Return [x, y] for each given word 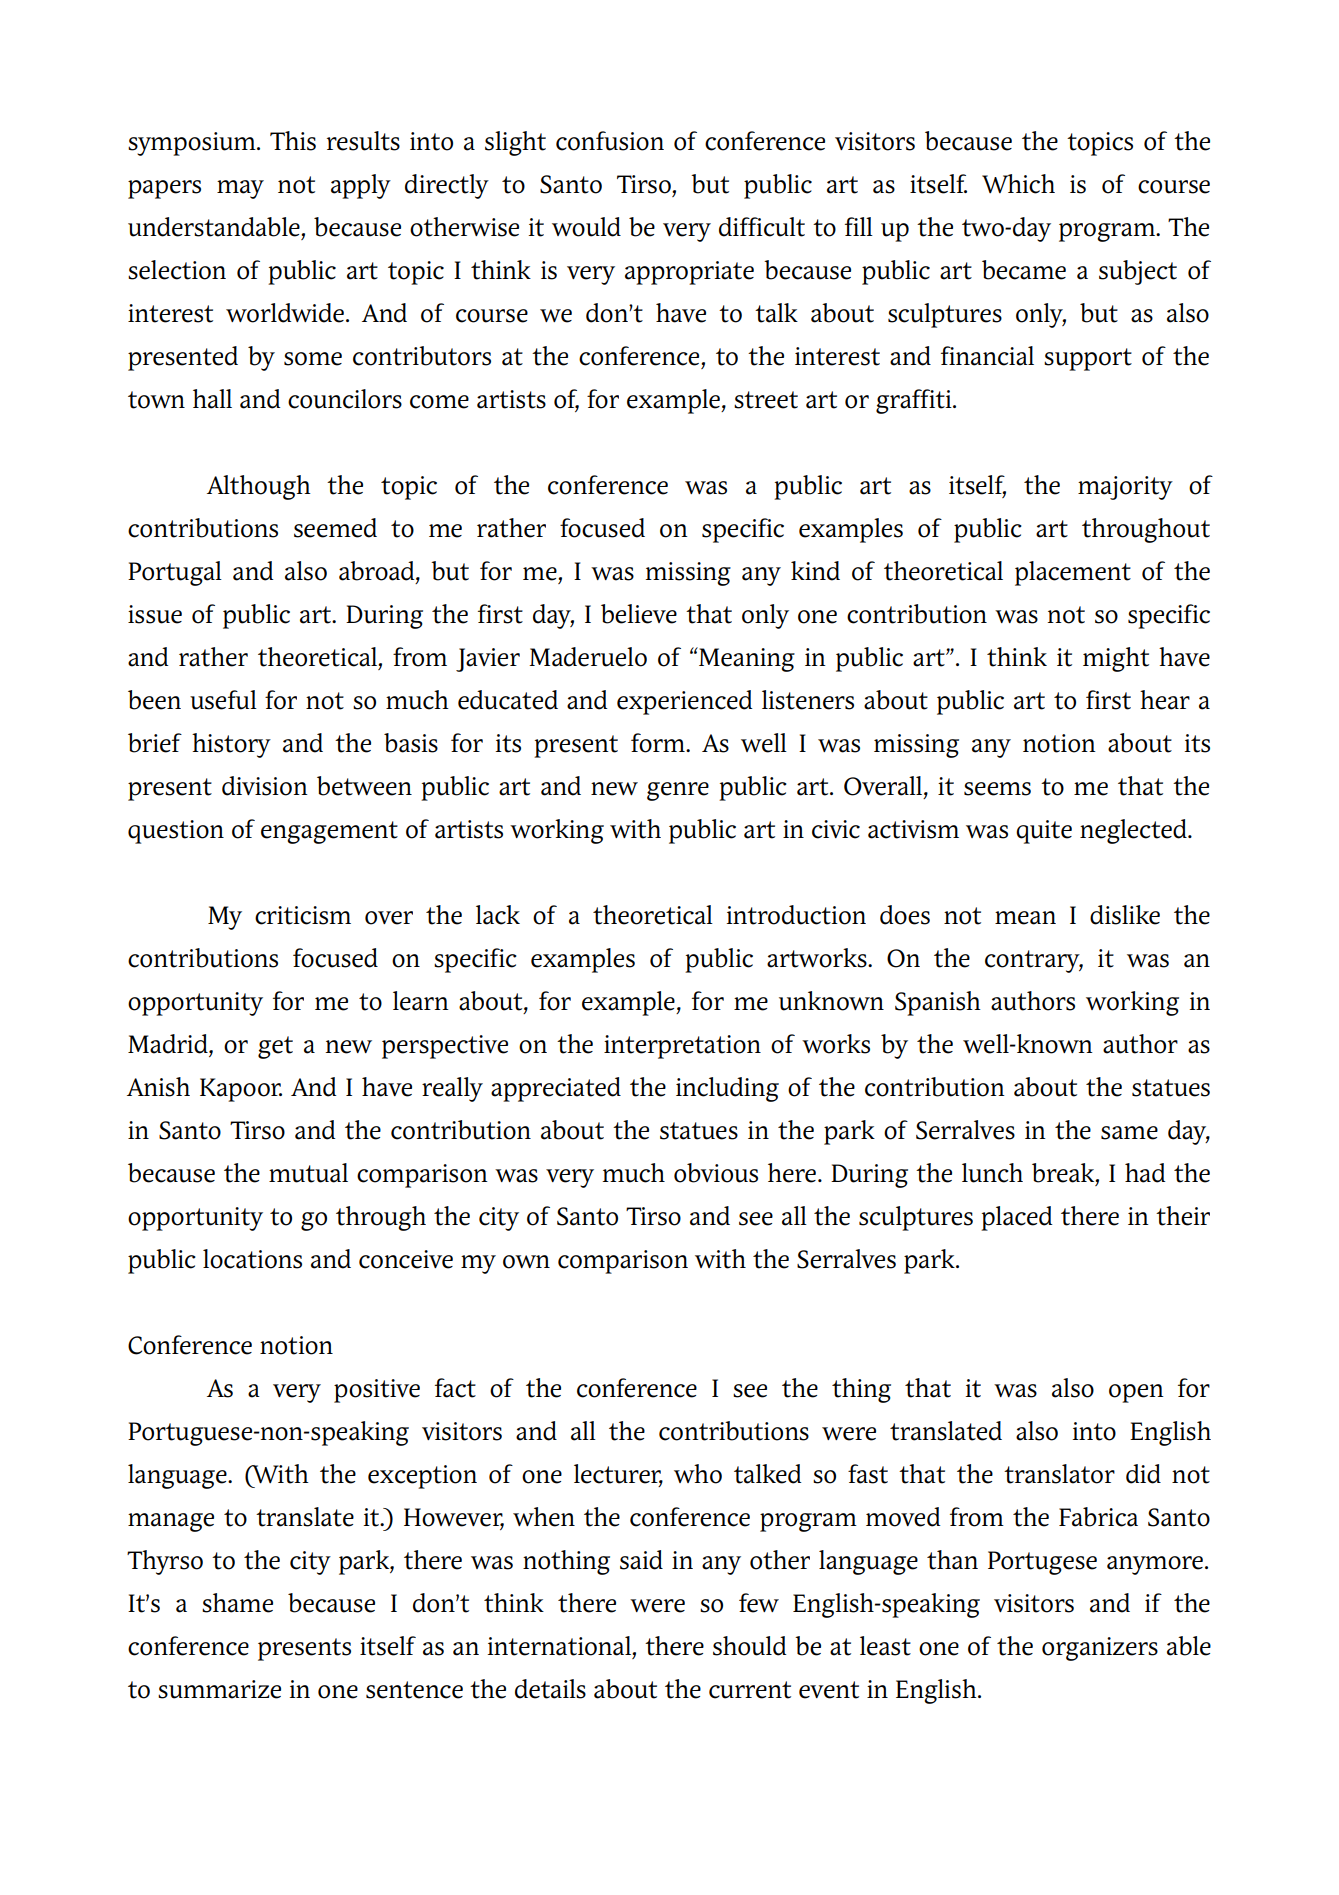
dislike [1125, 915]
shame [237, 1603]
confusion [610, 141]
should [750, 1646]
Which [1018, 184]
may [240, 189]
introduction [796, 915]
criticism [303, 915]
